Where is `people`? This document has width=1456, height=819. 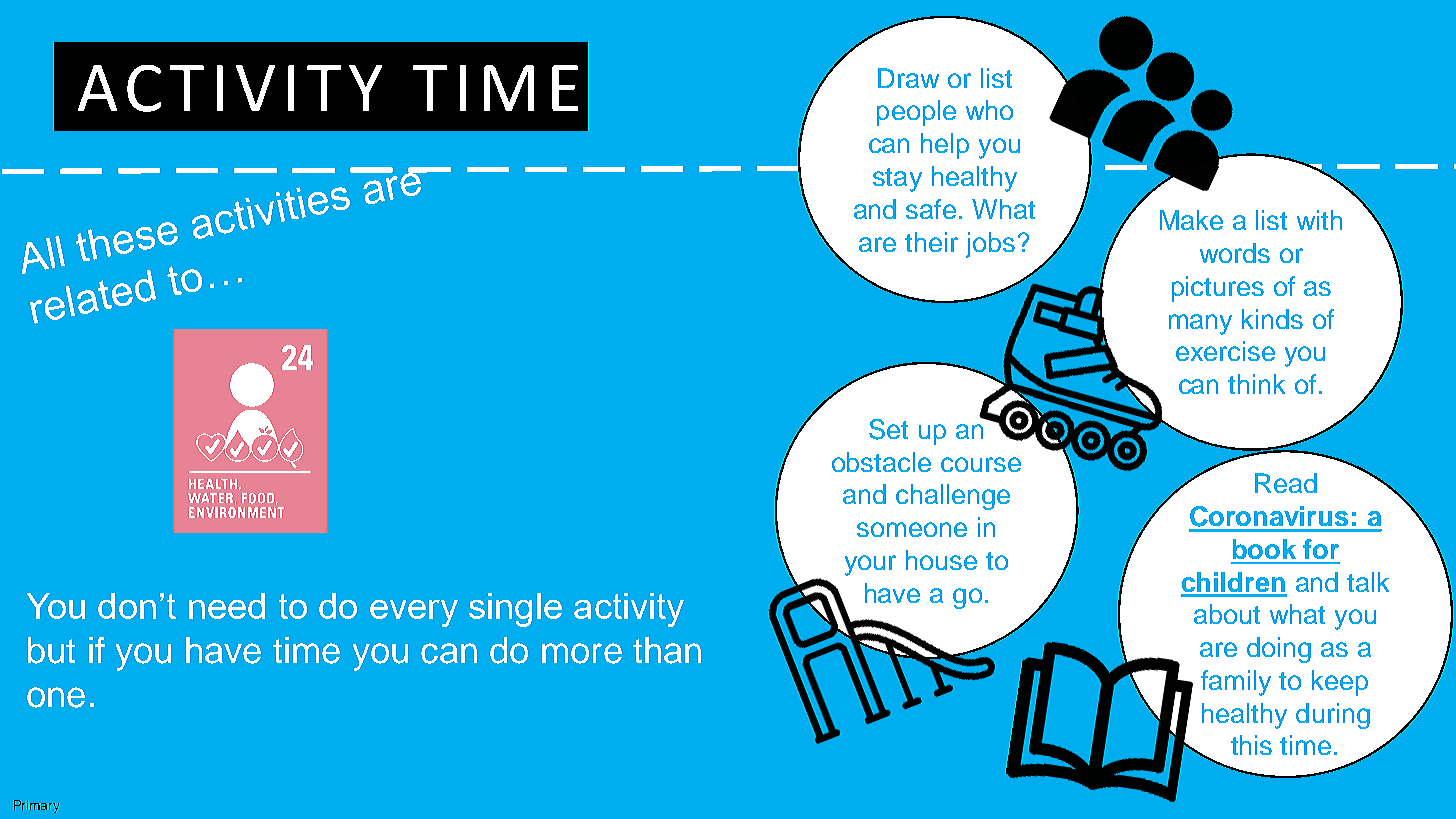 people is located at coordinates (916, 113).
